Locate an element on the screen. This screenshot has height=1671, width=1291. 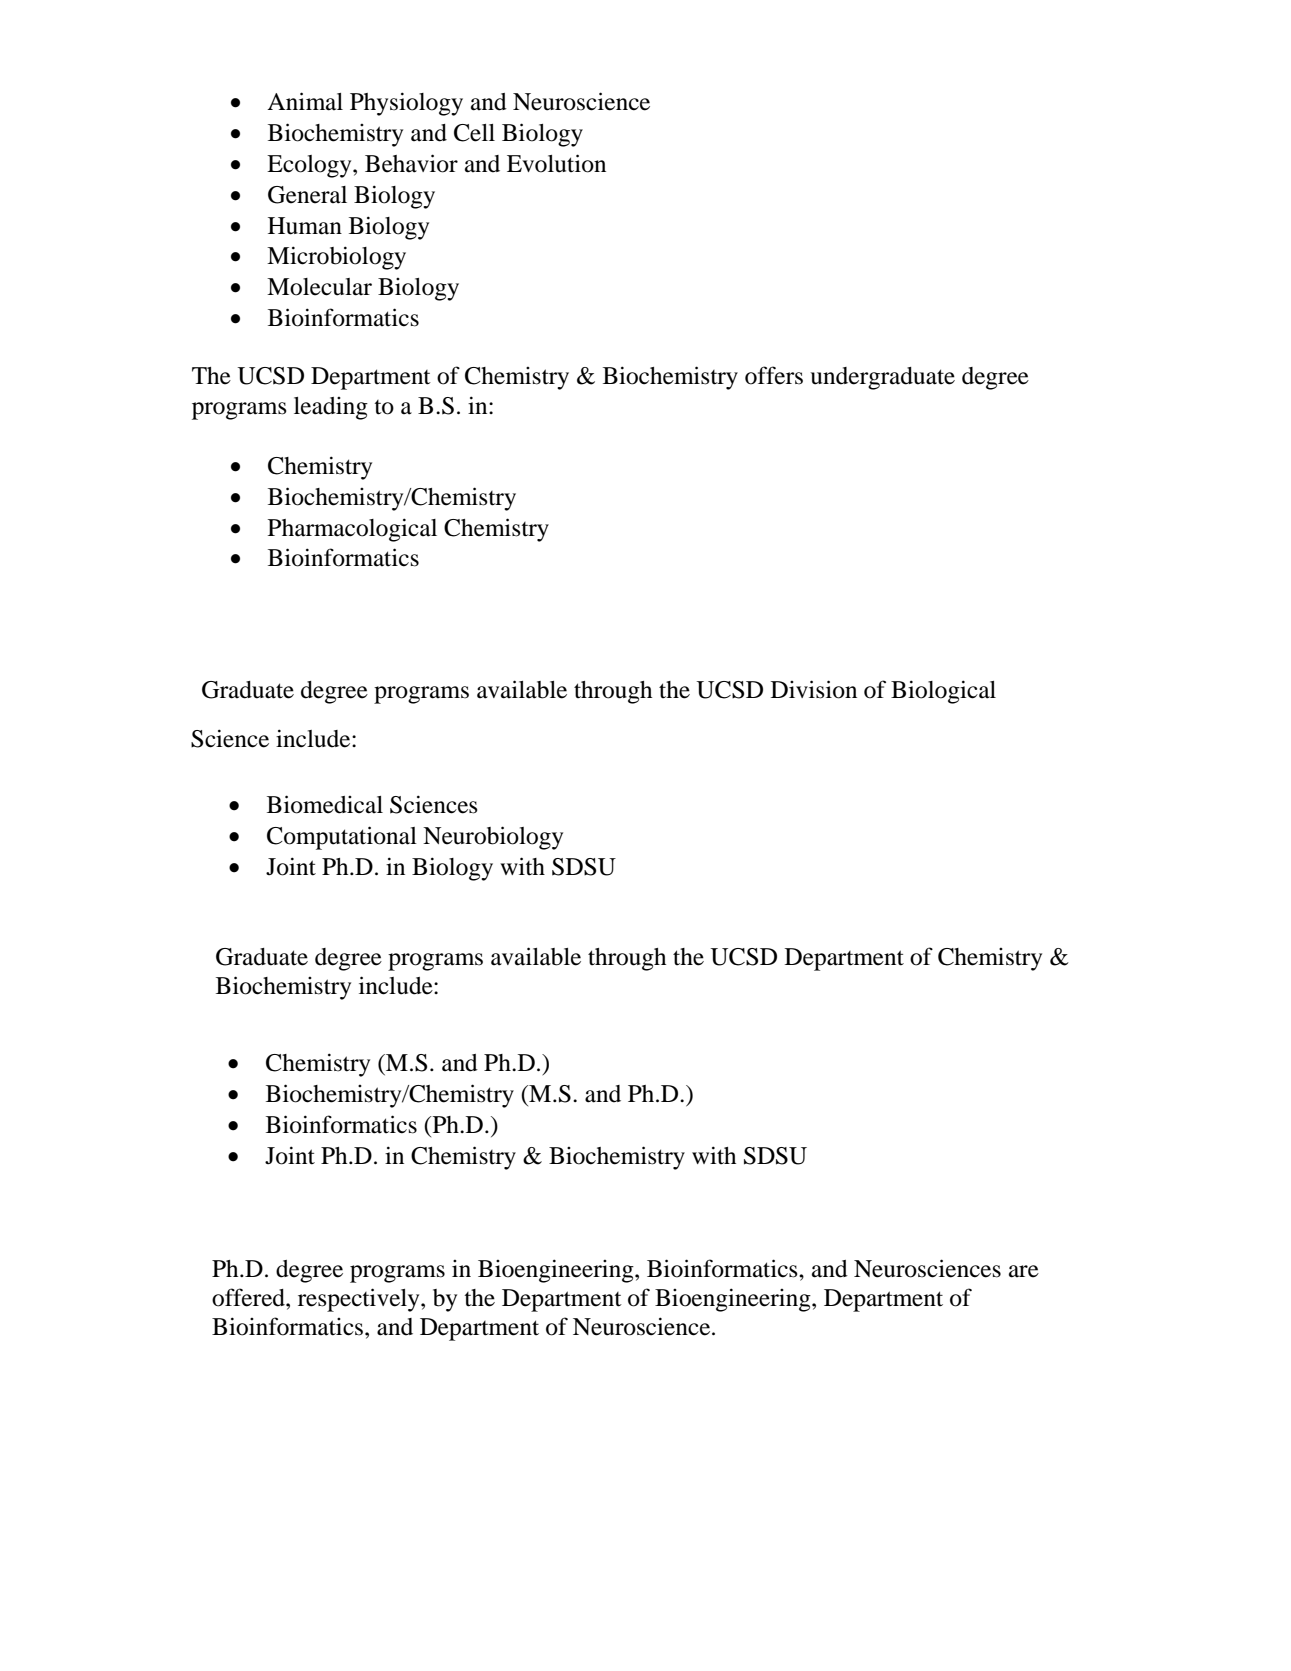
respectively is located at coordinates (360, 1300).
